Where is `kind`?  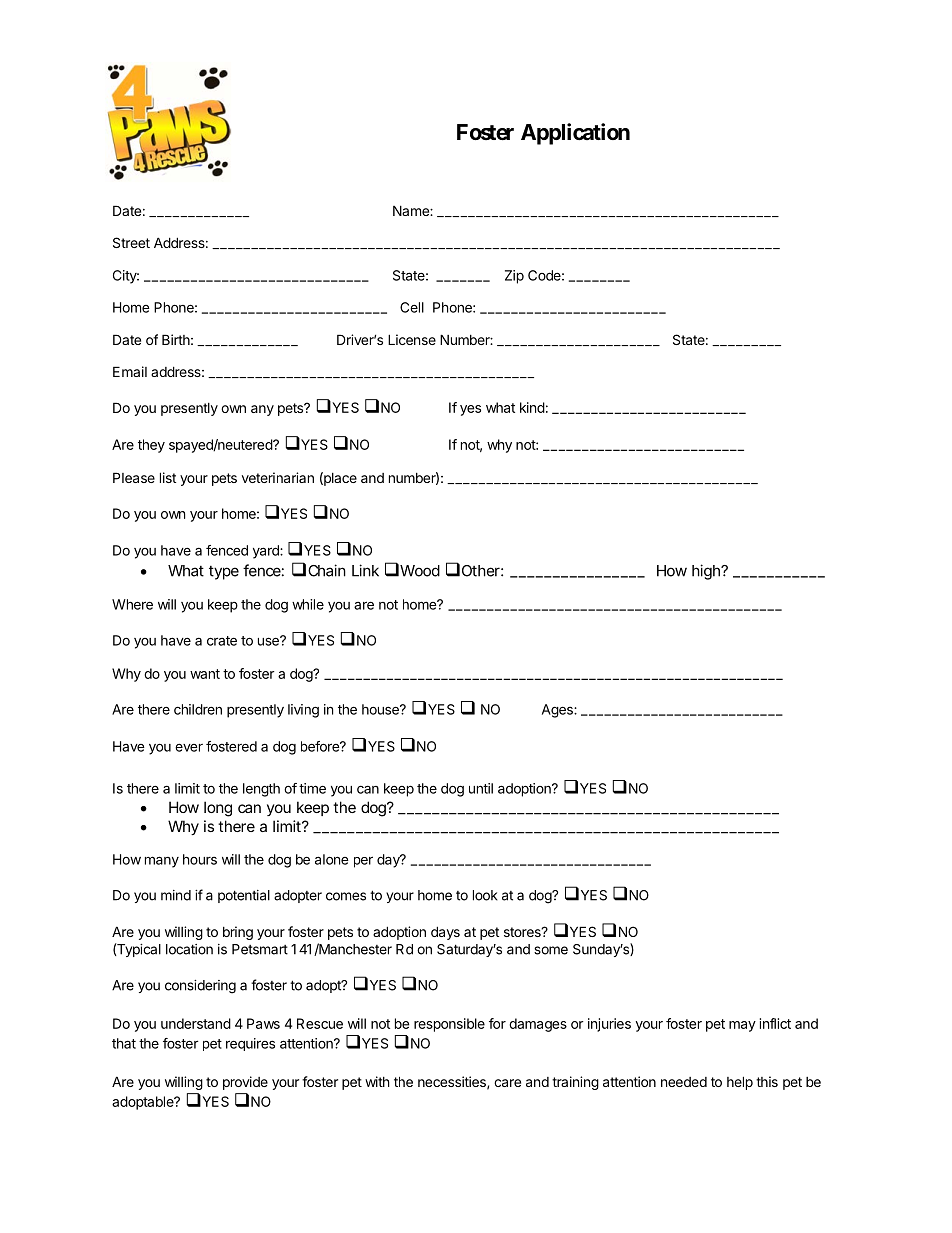 kind is located at coordinates (532, 407).
